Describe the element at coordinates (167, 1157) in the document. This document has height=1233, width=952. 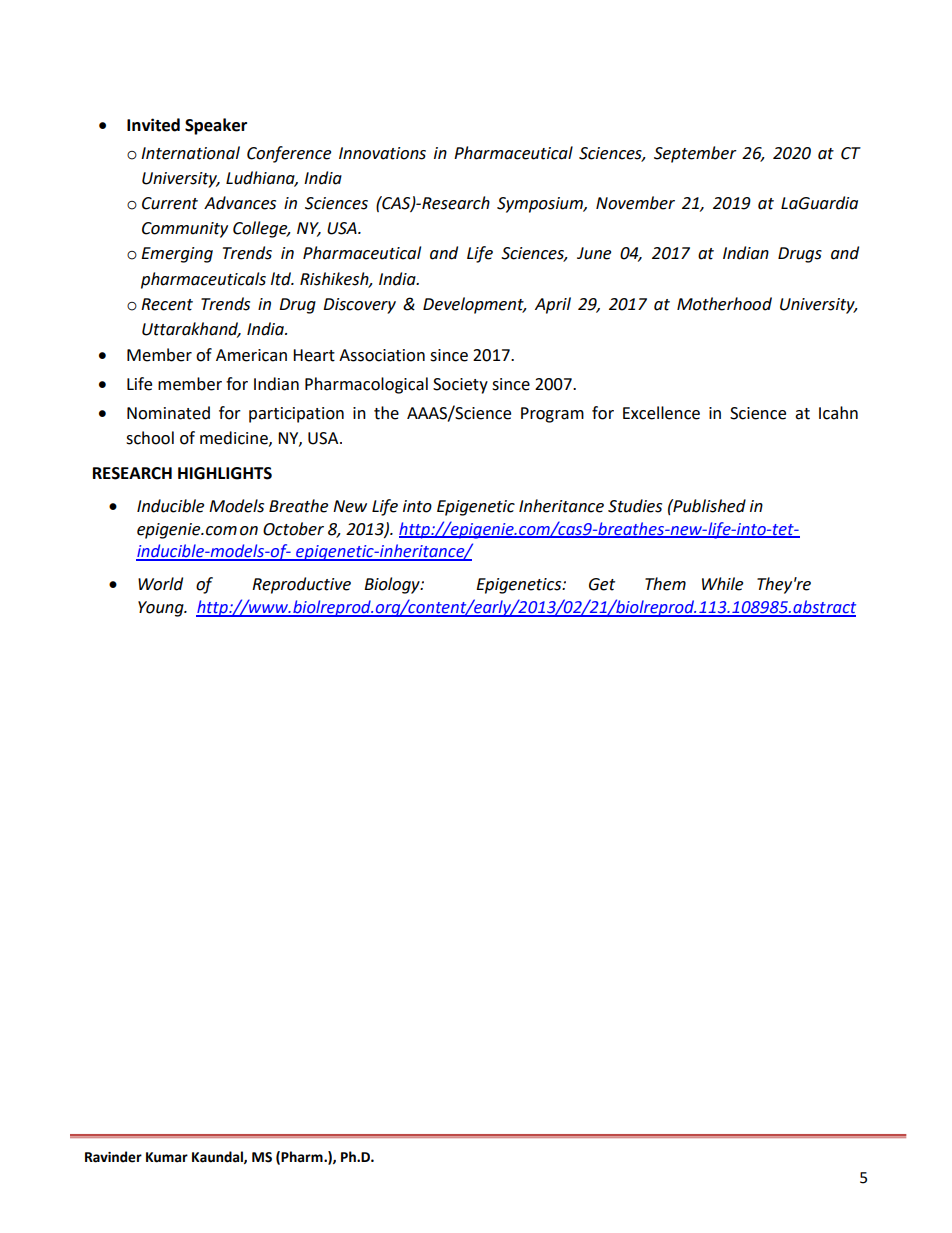
I see `Kumar` at that location.
